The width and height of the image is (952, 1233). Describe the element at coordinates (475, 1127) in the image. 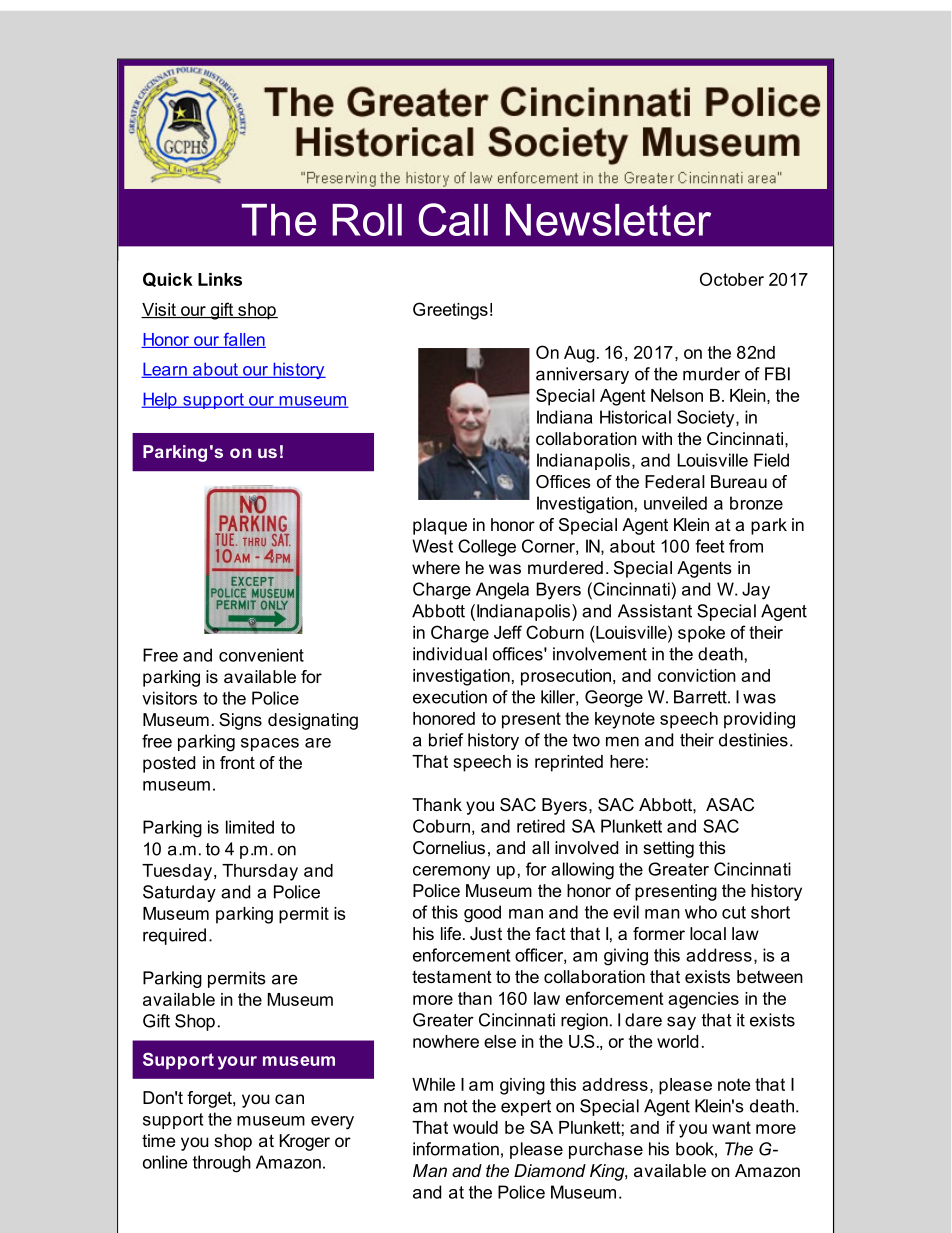

I see `would` at that location.
